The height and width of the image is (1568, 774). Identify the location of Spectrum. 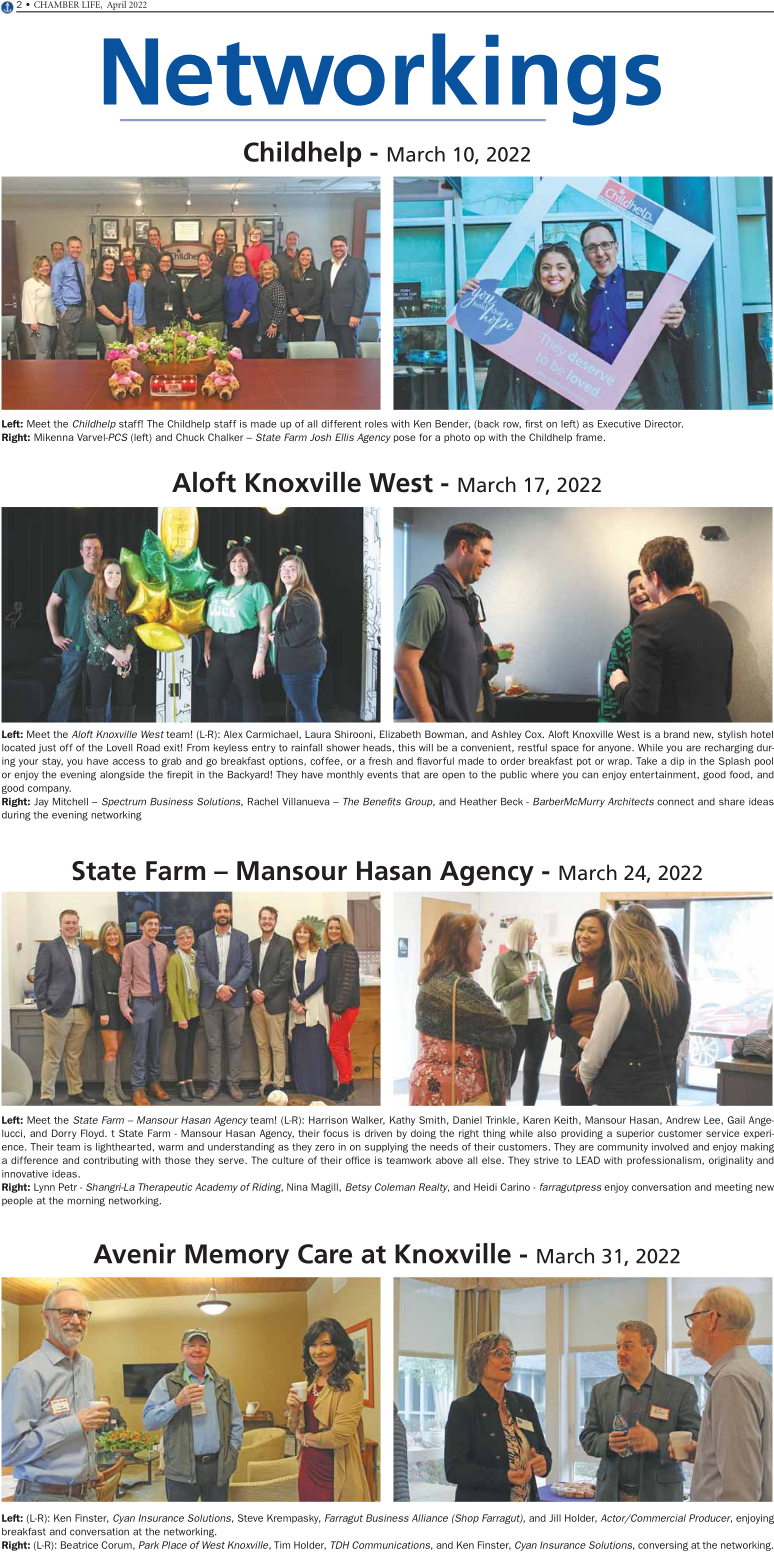
(124, 802).
